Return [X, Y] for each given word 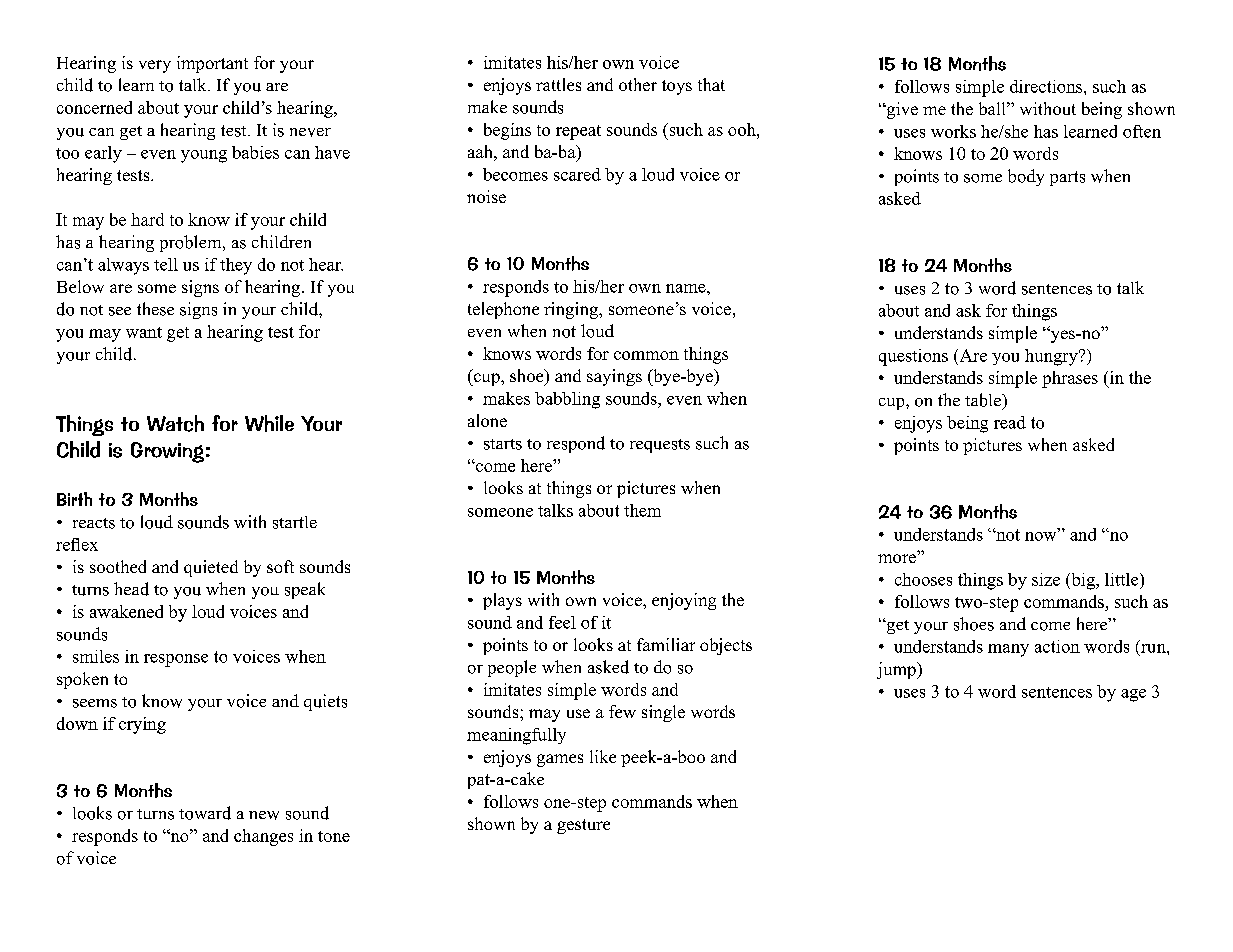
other [638, 84]
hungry [1052, 357]
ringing [572, 310]
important [212, 64]
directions [1047, 86]
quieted [211, 568]
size [1046, 579]
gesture [583, 826]
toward [205, 813]
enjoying [684, 601]
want [144, 332]
